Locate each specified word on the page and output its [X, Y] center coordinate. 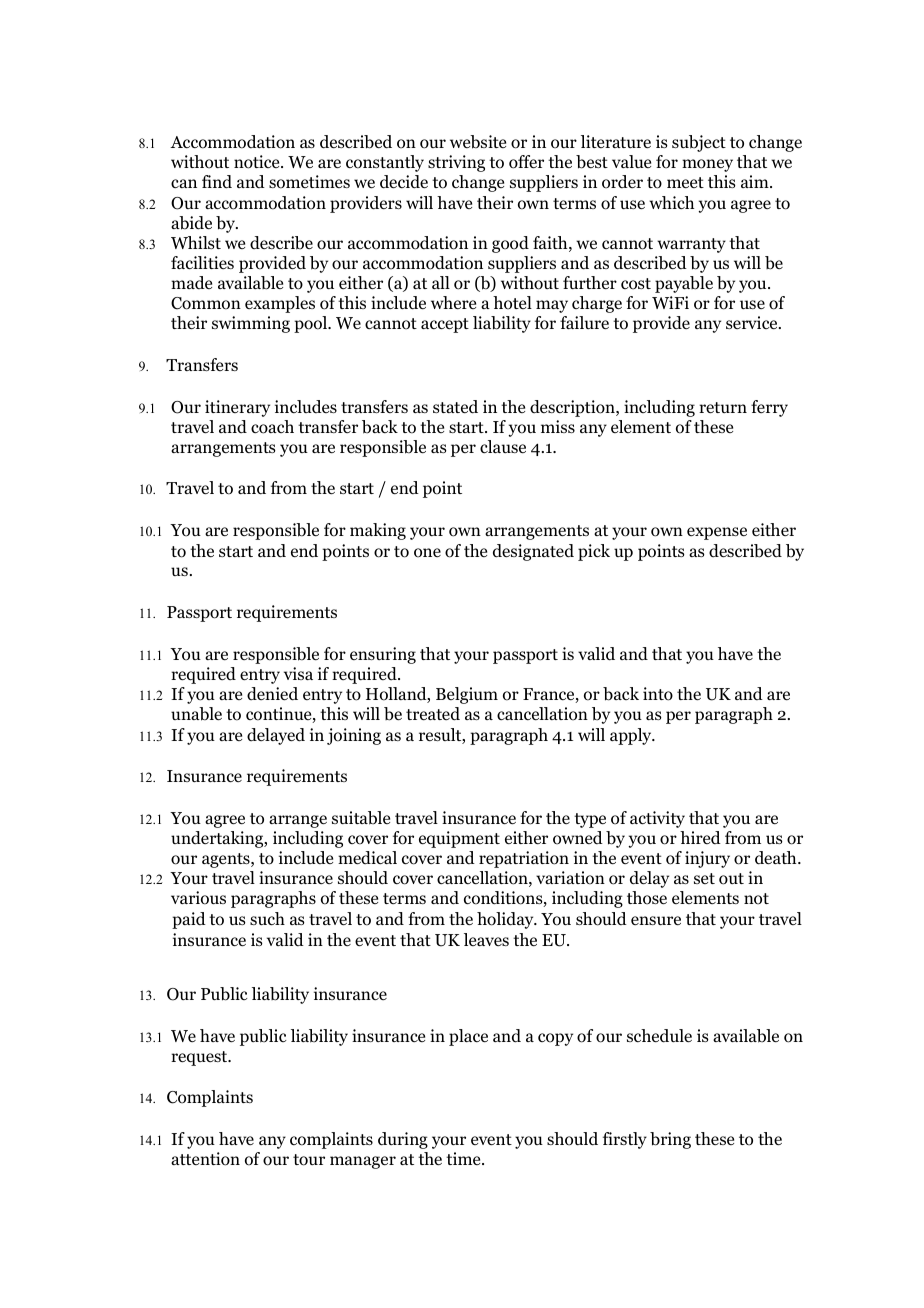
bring [670, 1140]
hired [700, 837]
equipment [459, 839]
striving [456, 163]
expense [717, 533]
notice [258, 162]
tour [309, 1160]
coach [272, 427]
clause [503, 446]
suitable [361, 818]
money [707, 165]
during [403, 1140]
